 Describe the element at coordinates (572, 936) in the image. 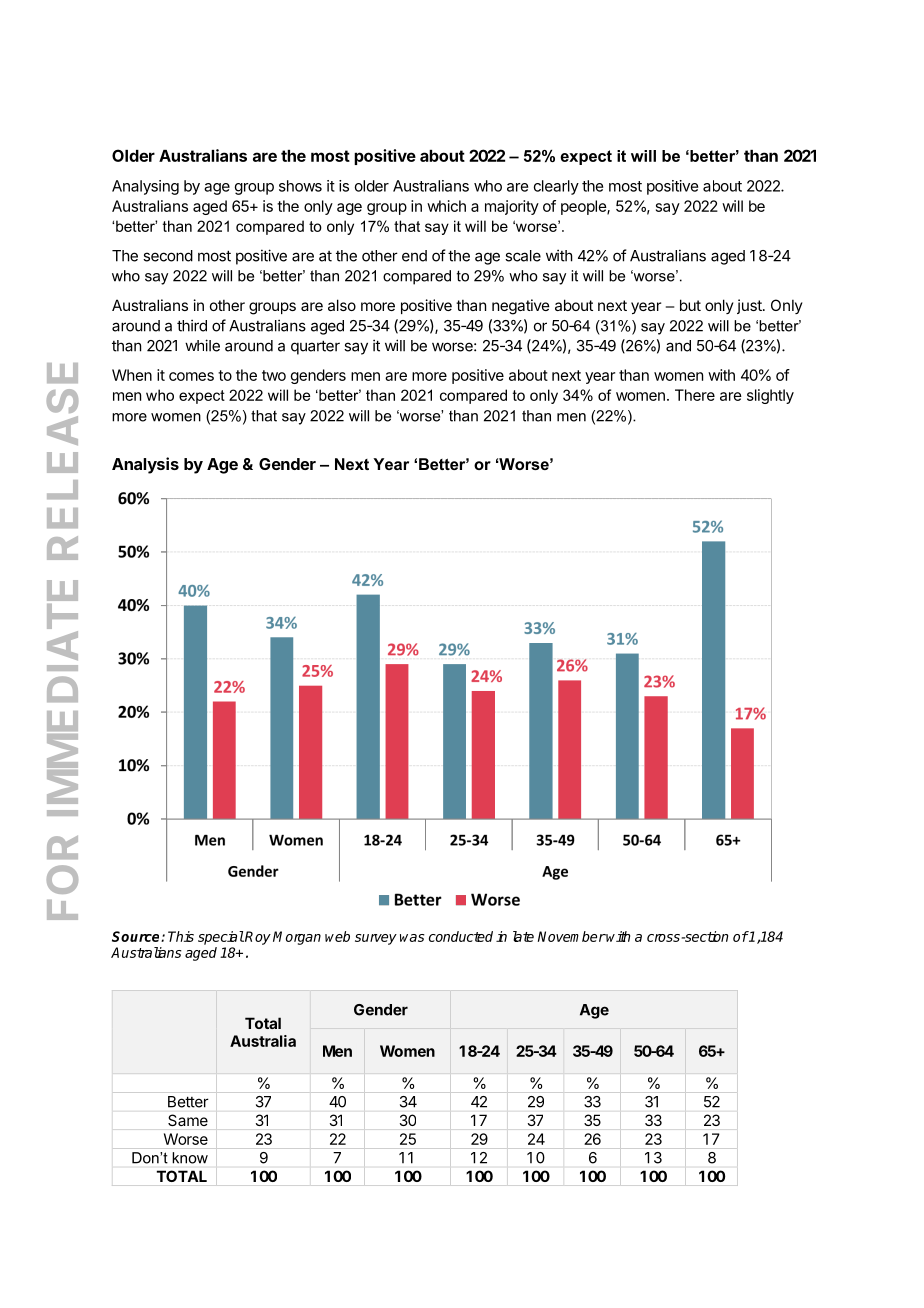

I see `November` at that location.
